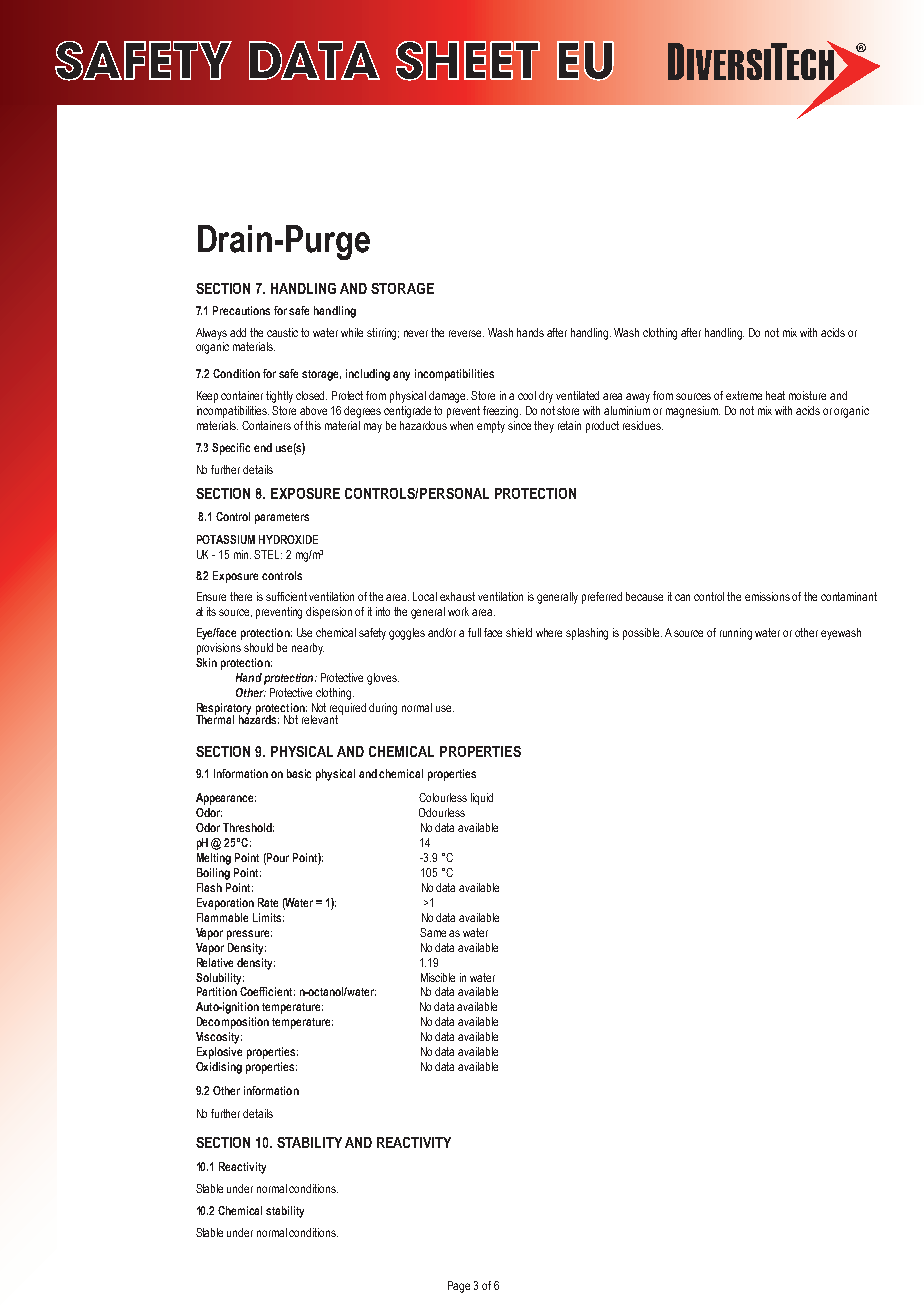 This image has height=1309, width=924. I want to click on extreme, so click(744, 395).
